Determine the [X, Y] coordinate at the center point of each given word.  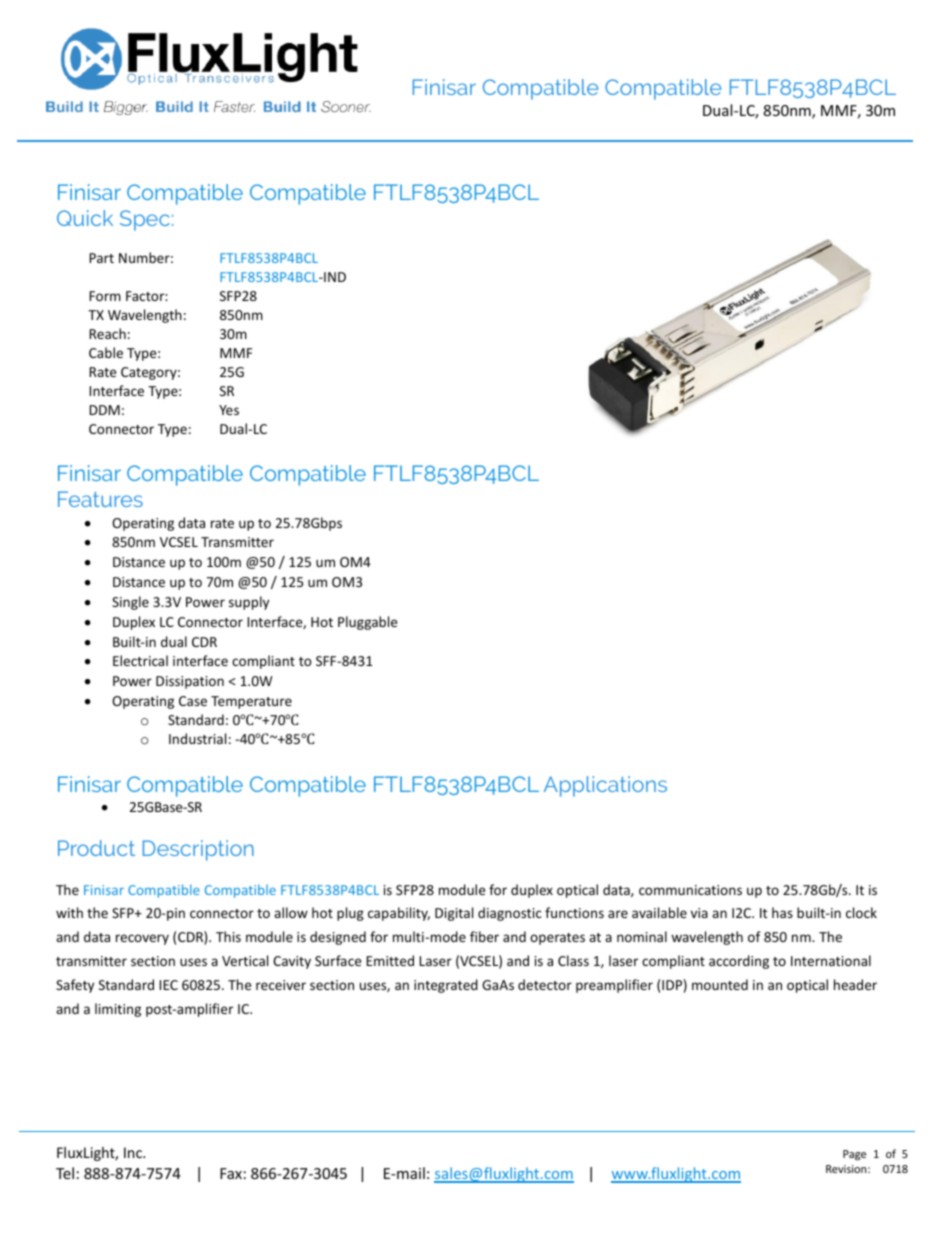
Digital [454, 914]
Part [101, 258]
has [782, 912]
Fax [231, 1173]
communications [690, 890]
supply [249, 603]
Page [854, 1155]
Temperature [251, 702]
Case [193, 701]
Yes [229, 410]
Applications [605, 786]
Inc [134, 1152]
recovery [142, 939]
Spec [145, 220]
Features [100, 499]
